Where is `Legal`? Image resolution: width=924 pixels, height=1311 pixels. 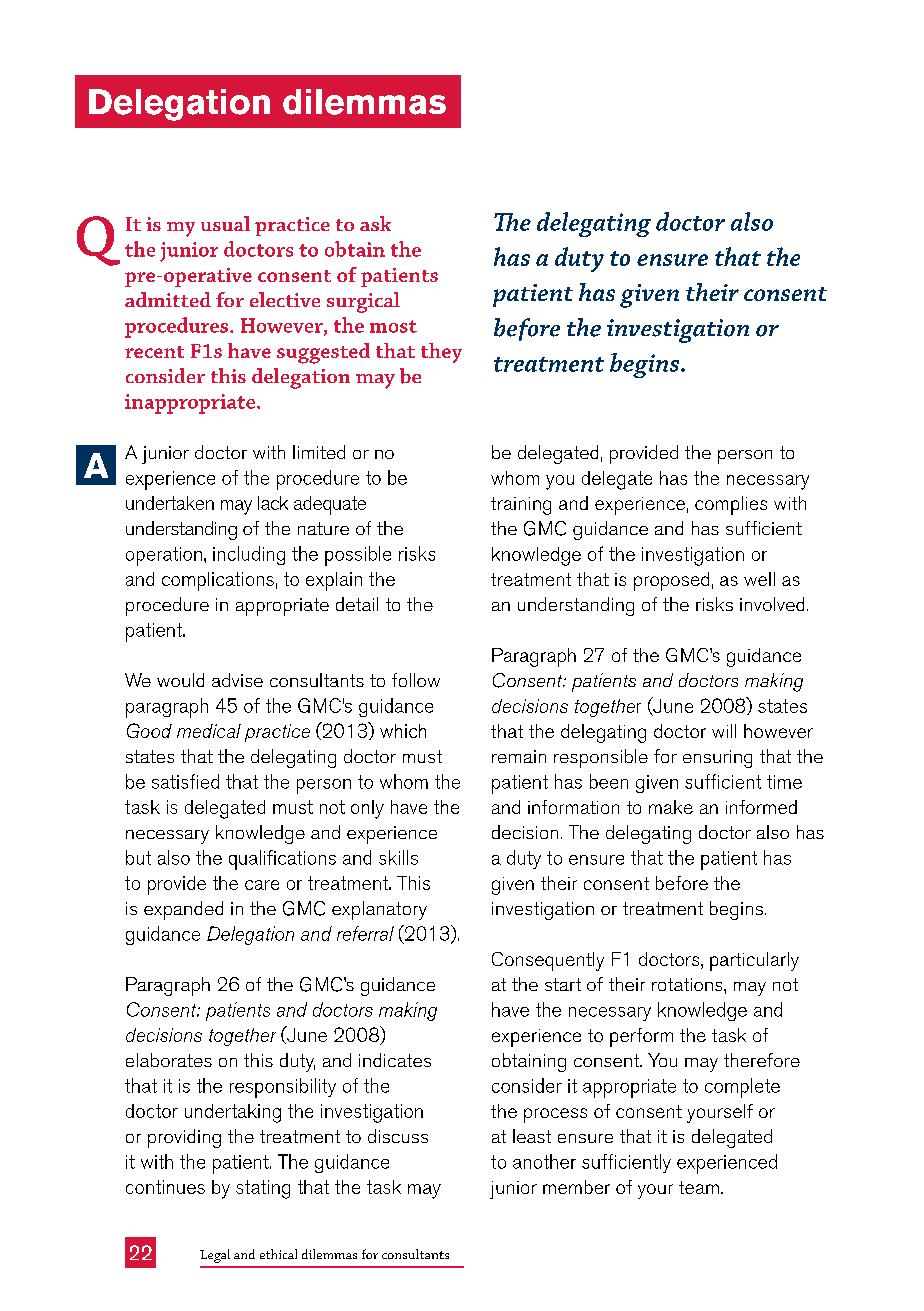 Legal is located at coordinates (215, 1256).
